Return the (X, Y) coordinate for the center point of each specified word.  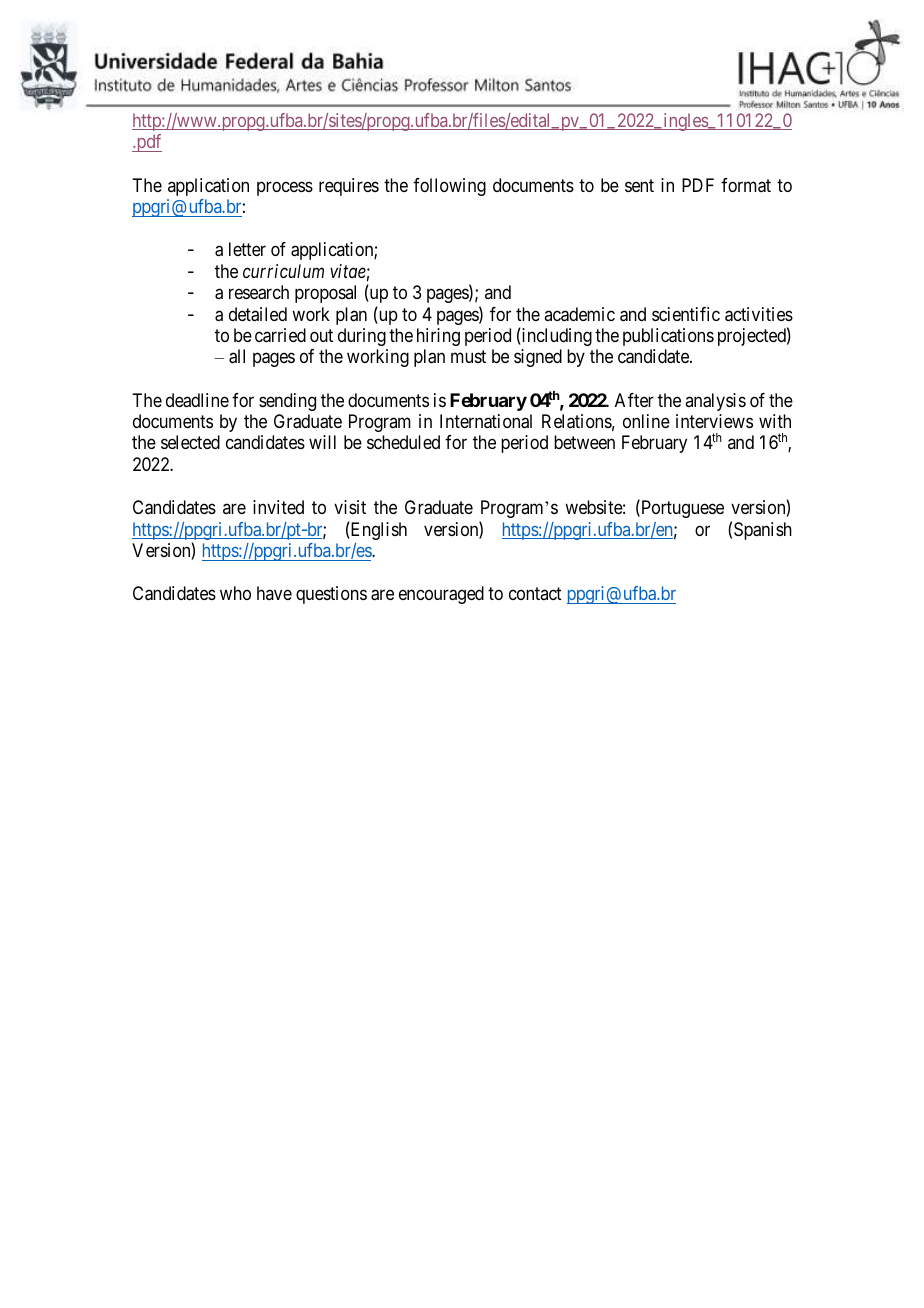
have (274, 593)
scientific (686, 314)
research (259, 292)
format (746, 185)
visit (350, 507)
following (449, 187)
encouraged (441, 595)
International (486, 421)
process (285, 188)
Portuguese (681, 509)
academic (579, 314)
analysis (715, 402)
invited (278, 507)
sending (287, 402)
